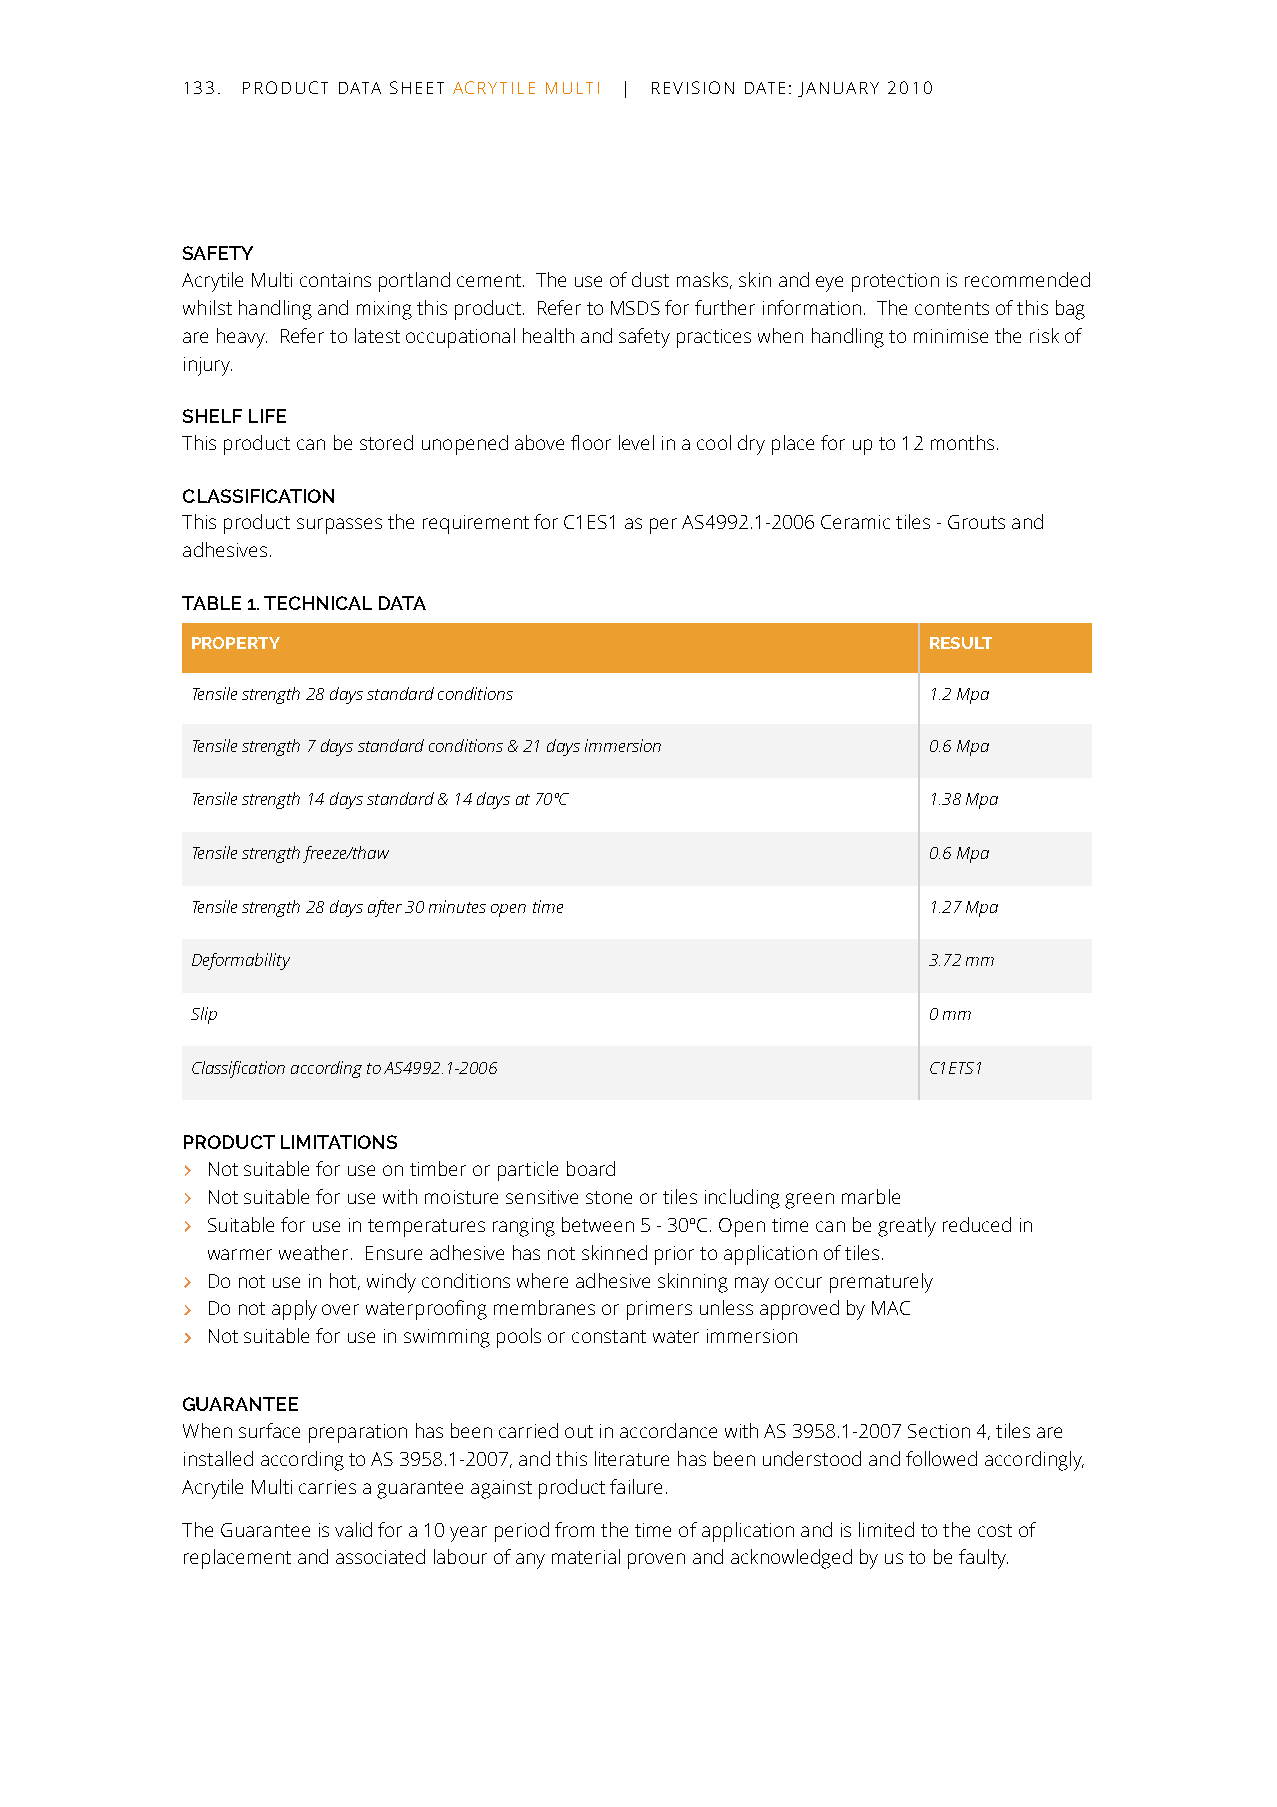 The height and width of the image is (1807, 1277). Describe the element at coordinates (636, 442) in the image. I see `level` at that location.
